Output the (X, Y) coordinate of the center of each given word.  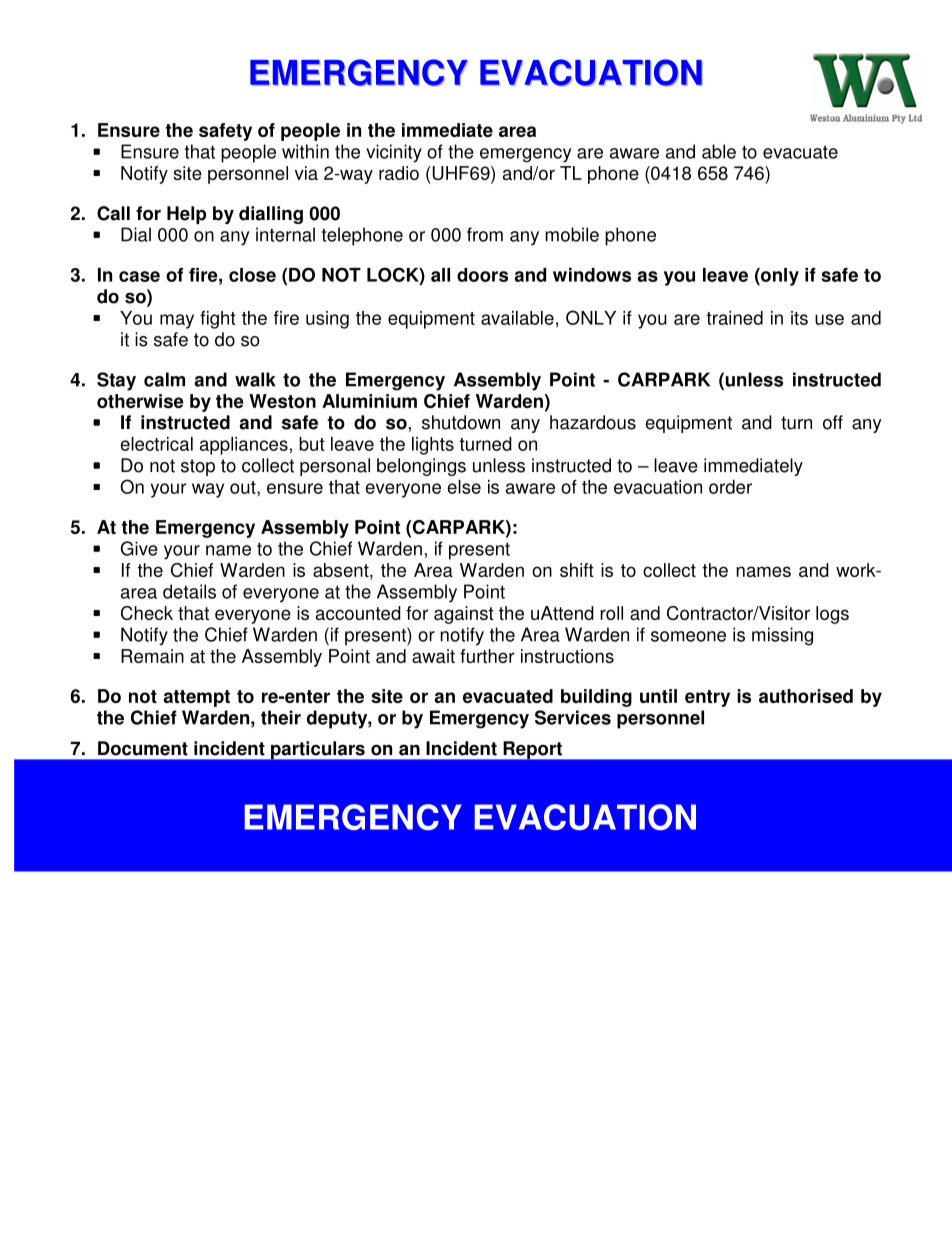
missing (782, 636)
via (306, 173)
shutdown (461, 422)
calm (164, 379)
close (252, 275)
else (464, 487)
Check (147, 613)
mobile (572, 234)
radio (399, 173)
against (464, 615)
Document (143, 748)
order (730, 487)
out (244, 488)
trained (734, 318)
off (833, 422)
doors (482, 275)
